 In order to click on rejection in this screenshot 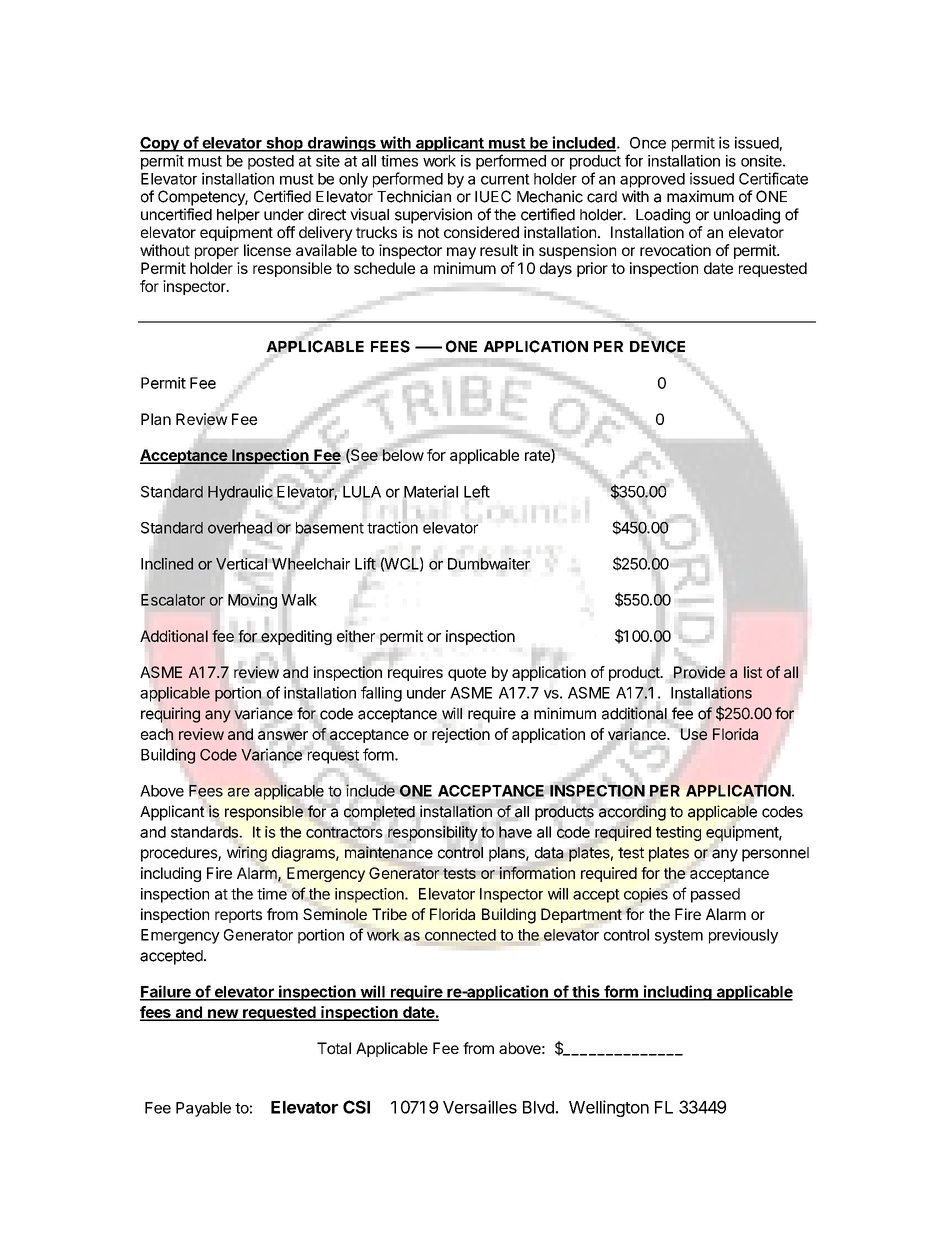, I will do `click(461, 735)`.
